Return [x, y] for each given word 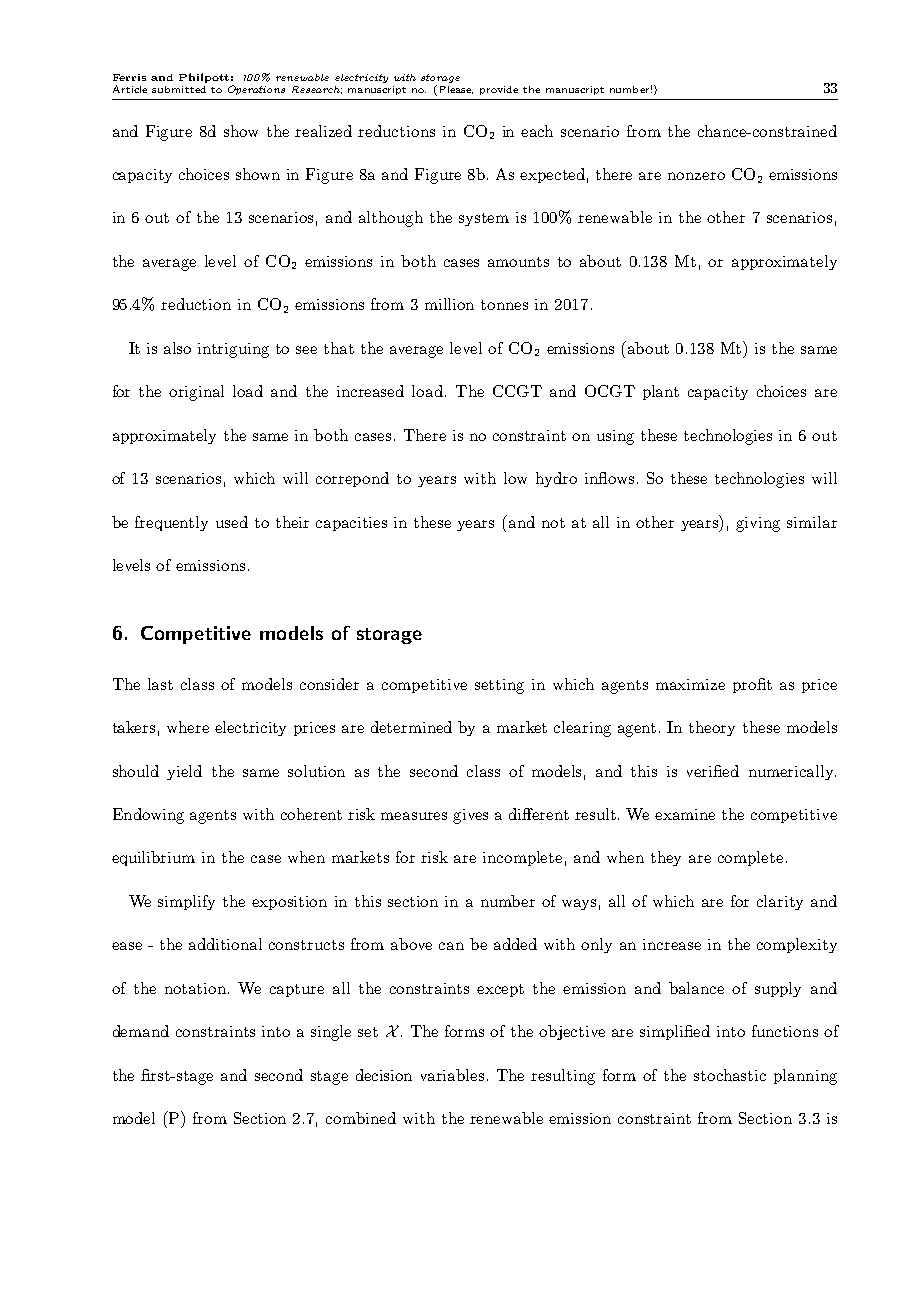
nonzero [696, 176]
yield [184, 772]
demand [141, 1031]
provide [499, 90]
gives [470, 816]
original [196, 393]
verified [713, 771]
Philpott [204, 78]
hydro [556, 479]
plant [661, 392]
